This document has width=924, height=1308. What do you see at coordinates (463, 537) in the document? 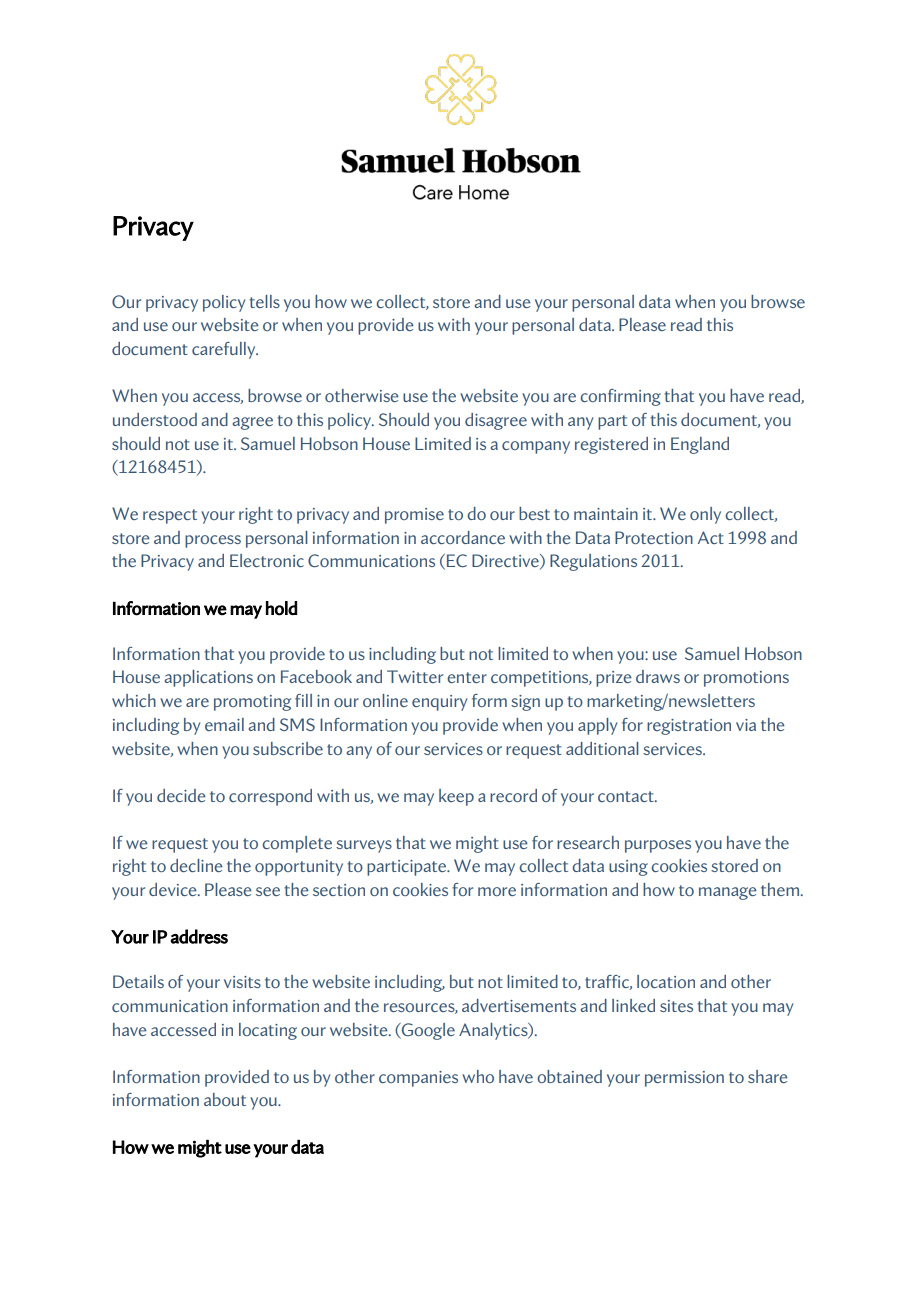
I see `accordance` at bounding box center [463, 537].
